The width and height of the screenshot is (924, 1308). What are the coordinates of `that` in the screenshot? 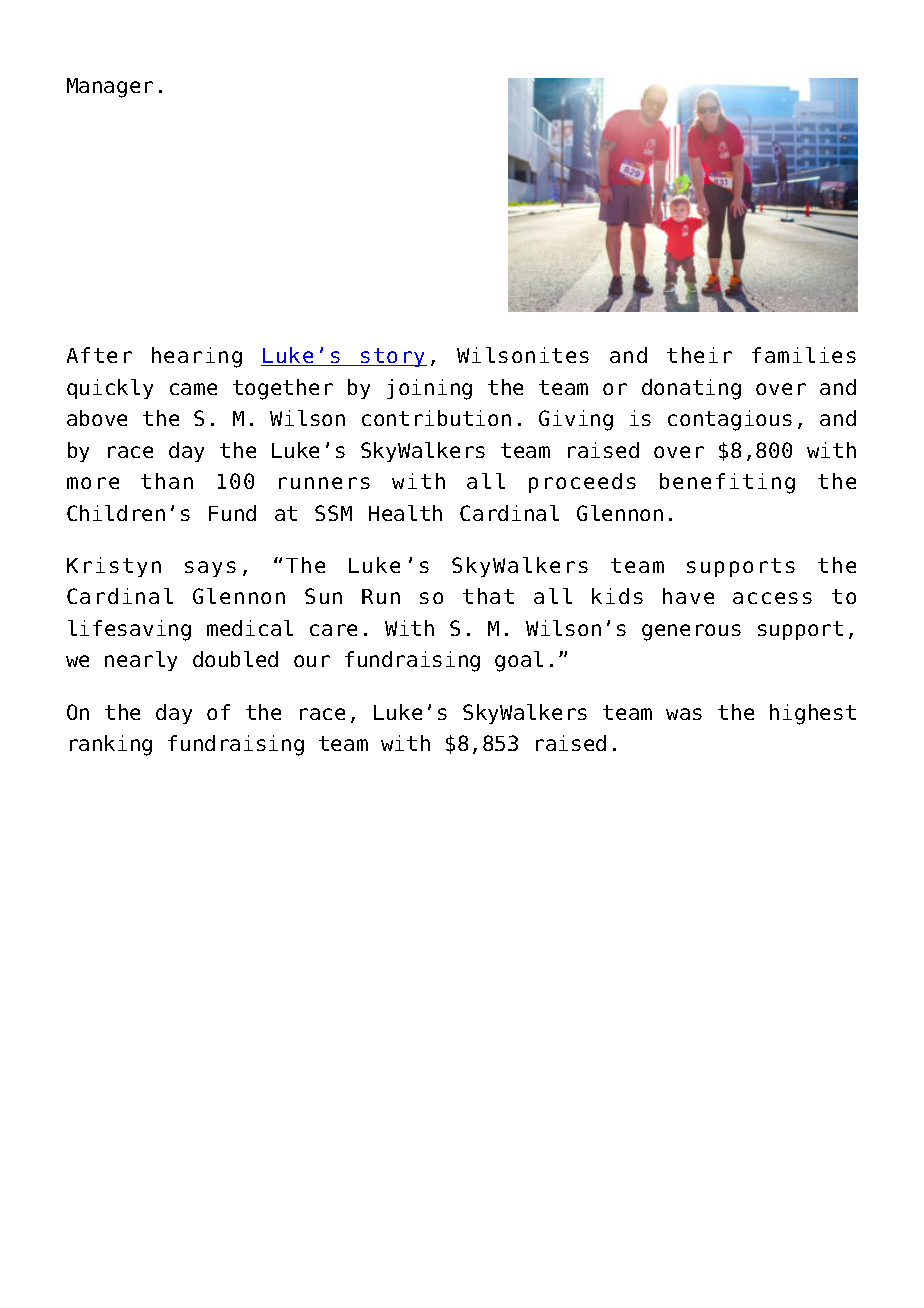 It's located at (488, 596).
